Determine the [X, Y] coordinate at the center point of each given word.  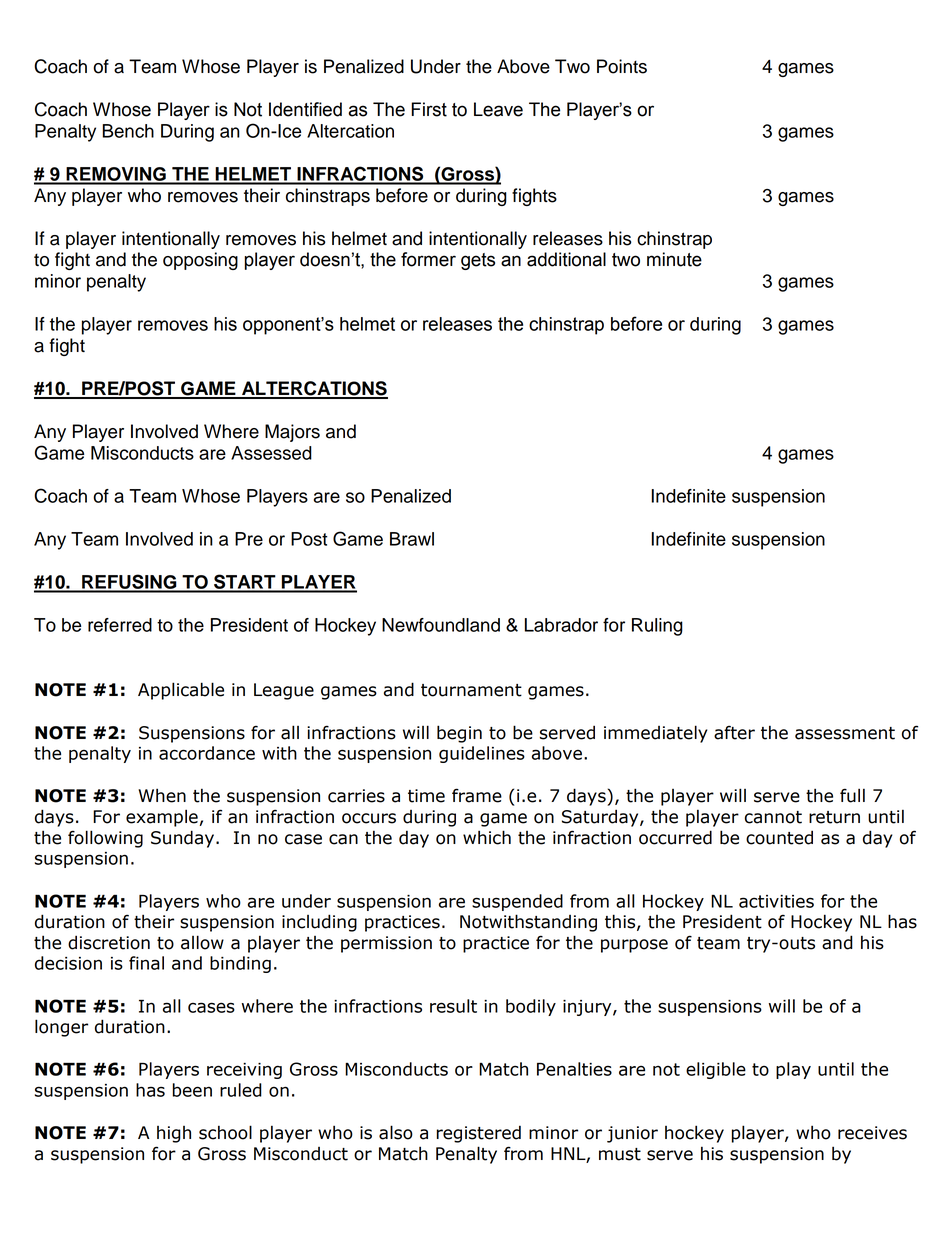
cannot [773, 817]
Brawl [412, 539]
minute [674, 259]
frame [477, 795]
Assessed [271, 453]
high [174, 1134]
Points [622, 66]
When [162, 795]
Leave [498, 109]
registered [479, 1134]
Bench [128, 131]
